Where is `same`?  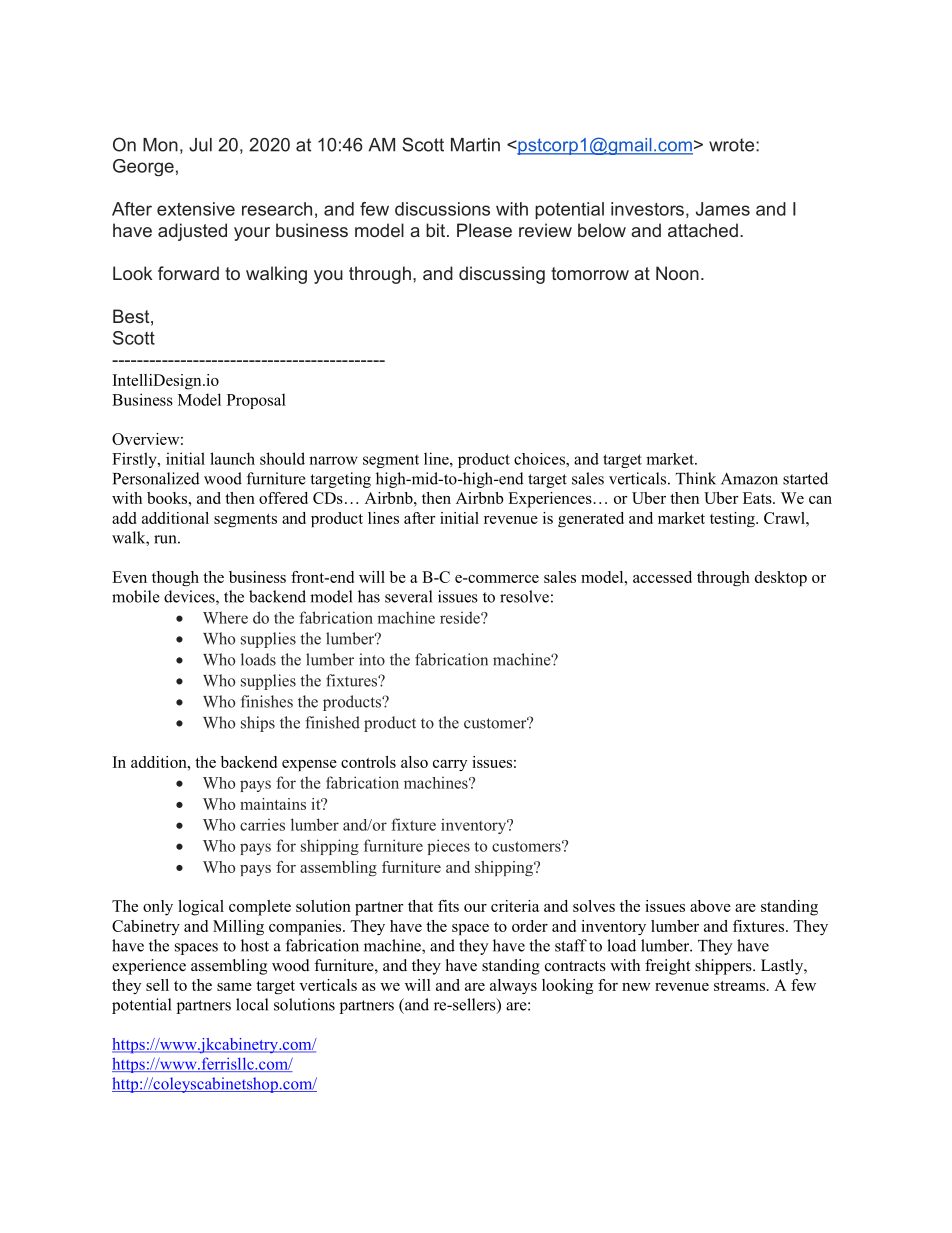 same is located at coordinates (234, 987).
